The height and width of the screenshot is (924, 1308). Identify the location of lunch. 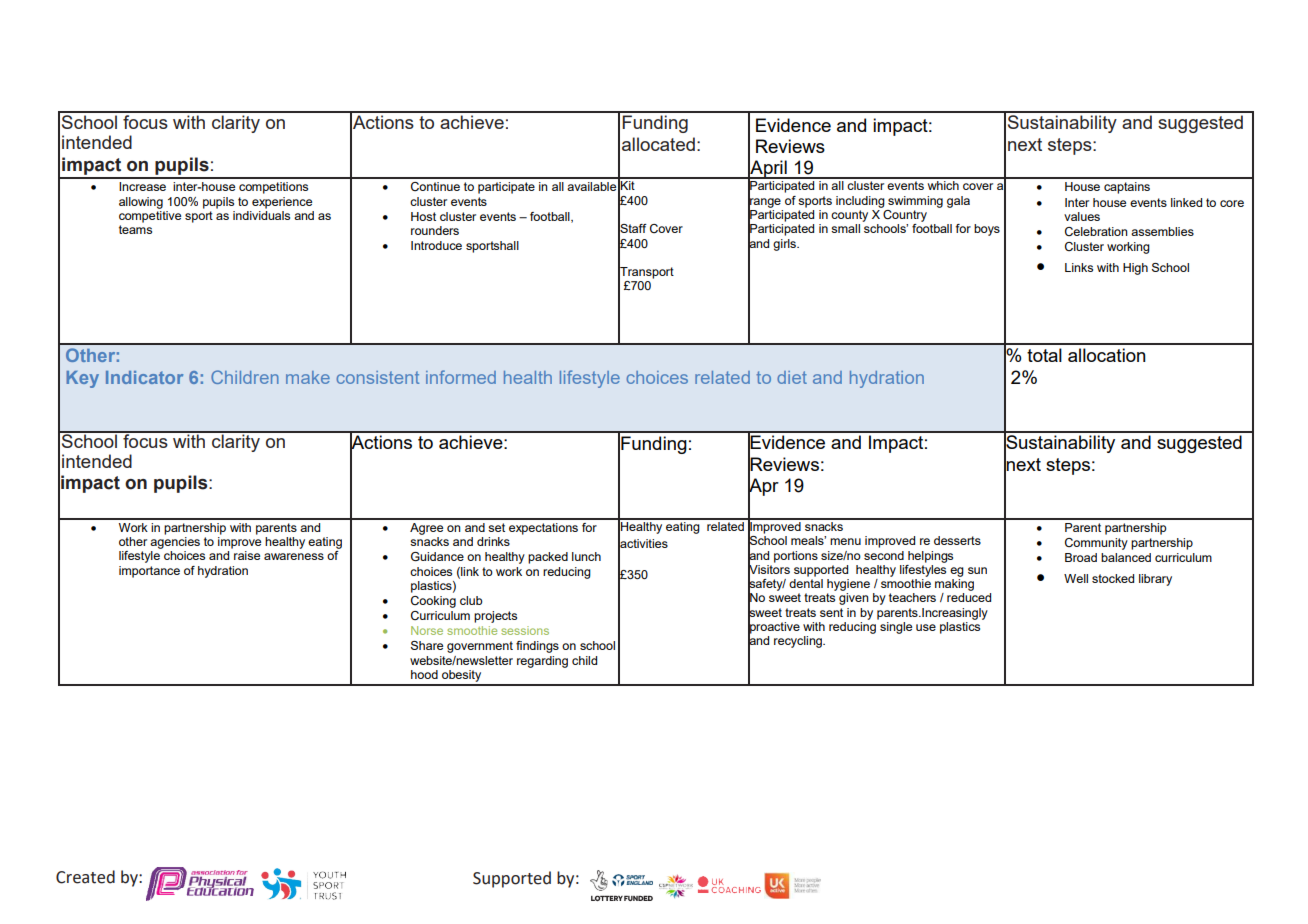
(586, 556).
